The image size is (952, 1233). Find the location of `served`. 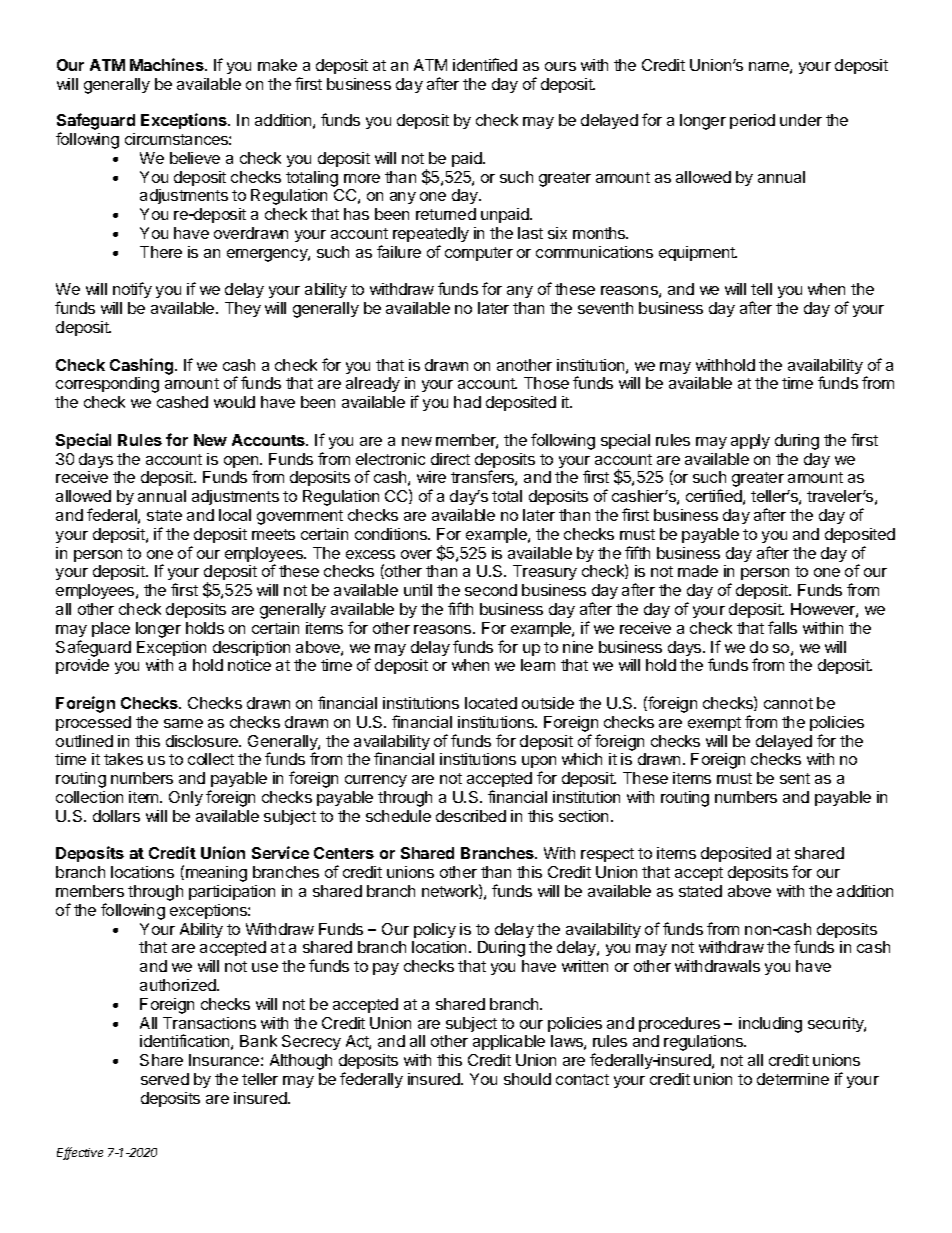

served is located at coordinates (165, 1079).
